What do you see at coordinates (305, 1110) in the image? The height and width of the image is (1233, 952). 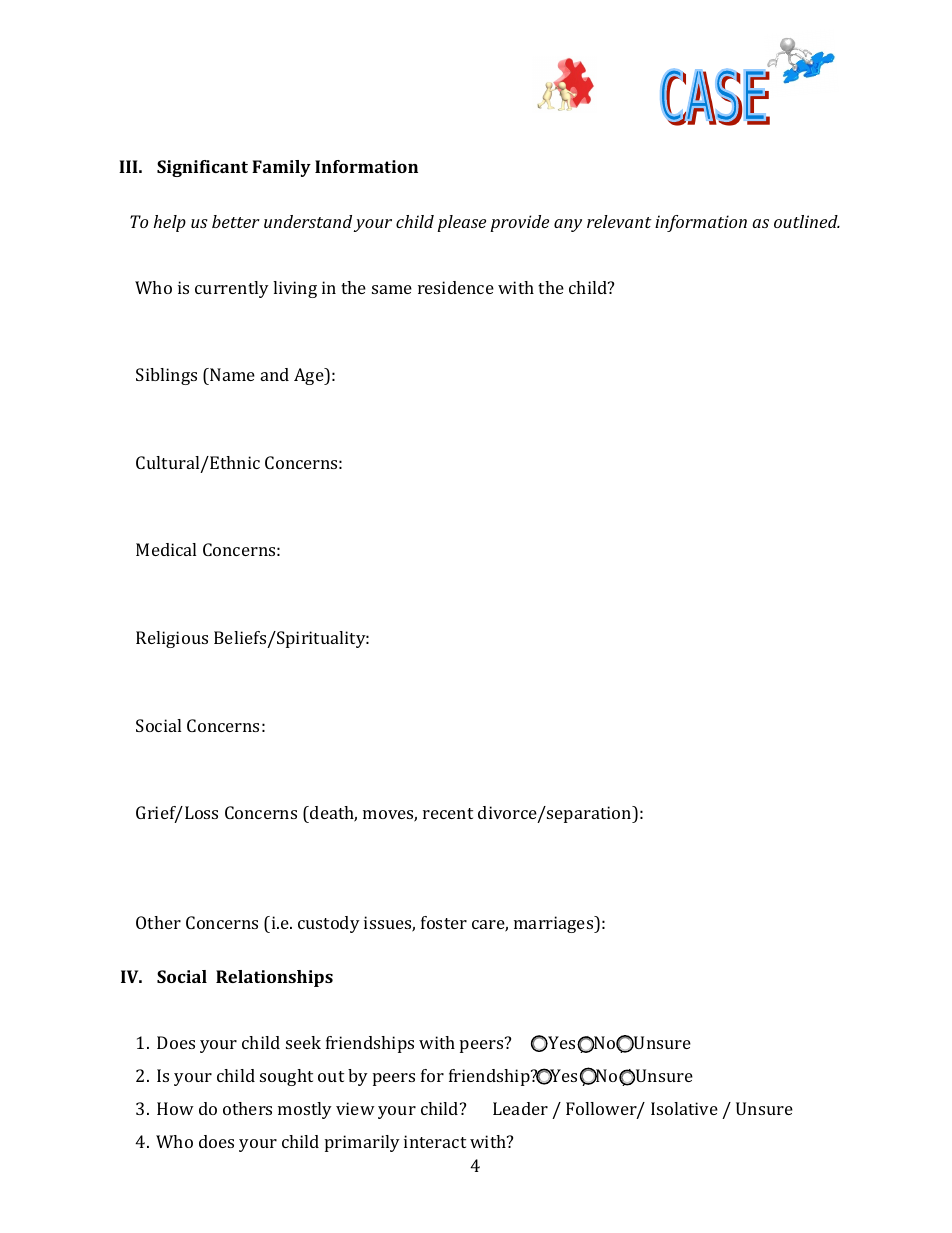 I see `mostly` at bounding box center [305, 1110].
